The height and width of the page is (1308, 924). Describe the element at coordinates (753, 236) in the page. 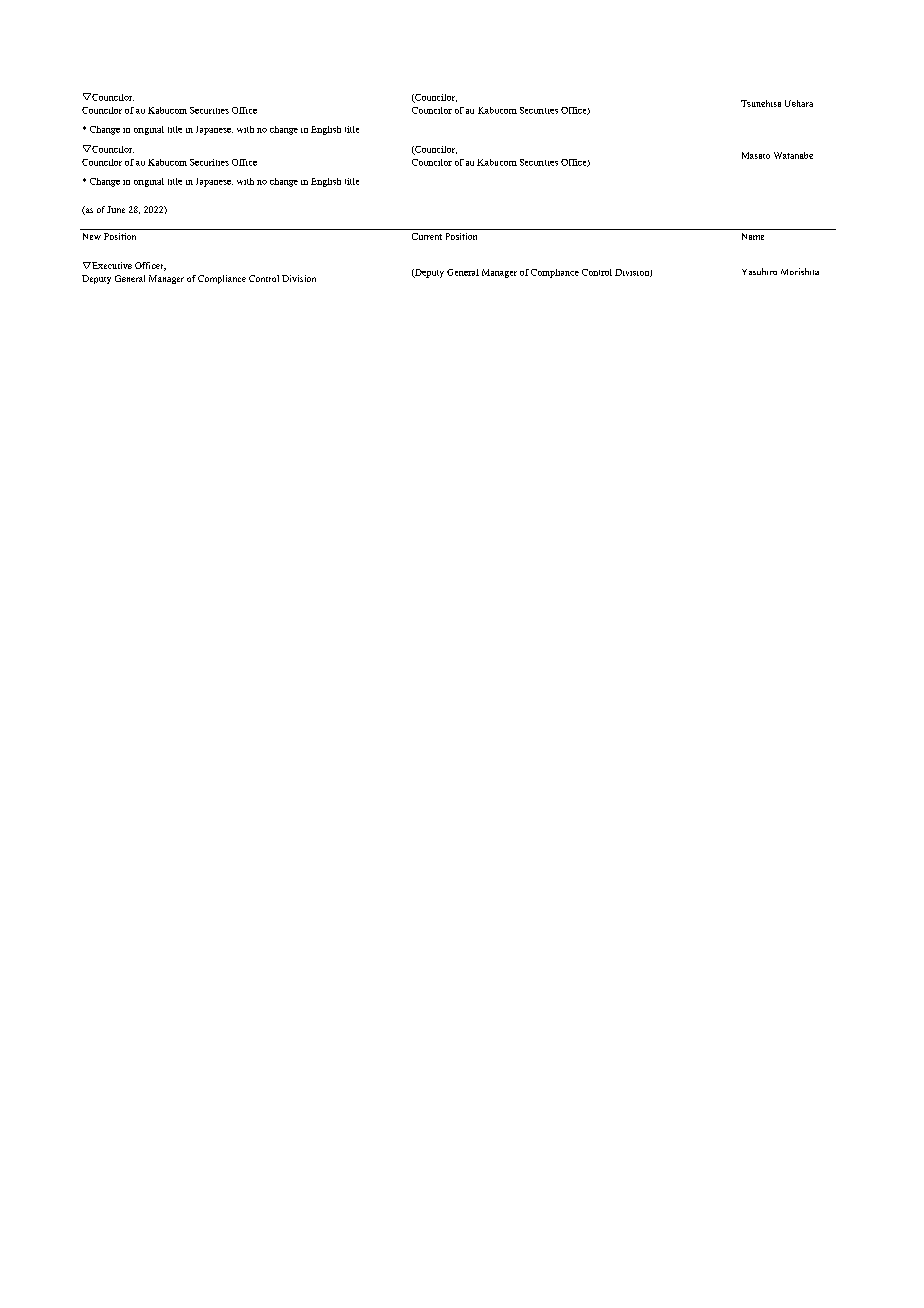

I see `Name` at that location.
